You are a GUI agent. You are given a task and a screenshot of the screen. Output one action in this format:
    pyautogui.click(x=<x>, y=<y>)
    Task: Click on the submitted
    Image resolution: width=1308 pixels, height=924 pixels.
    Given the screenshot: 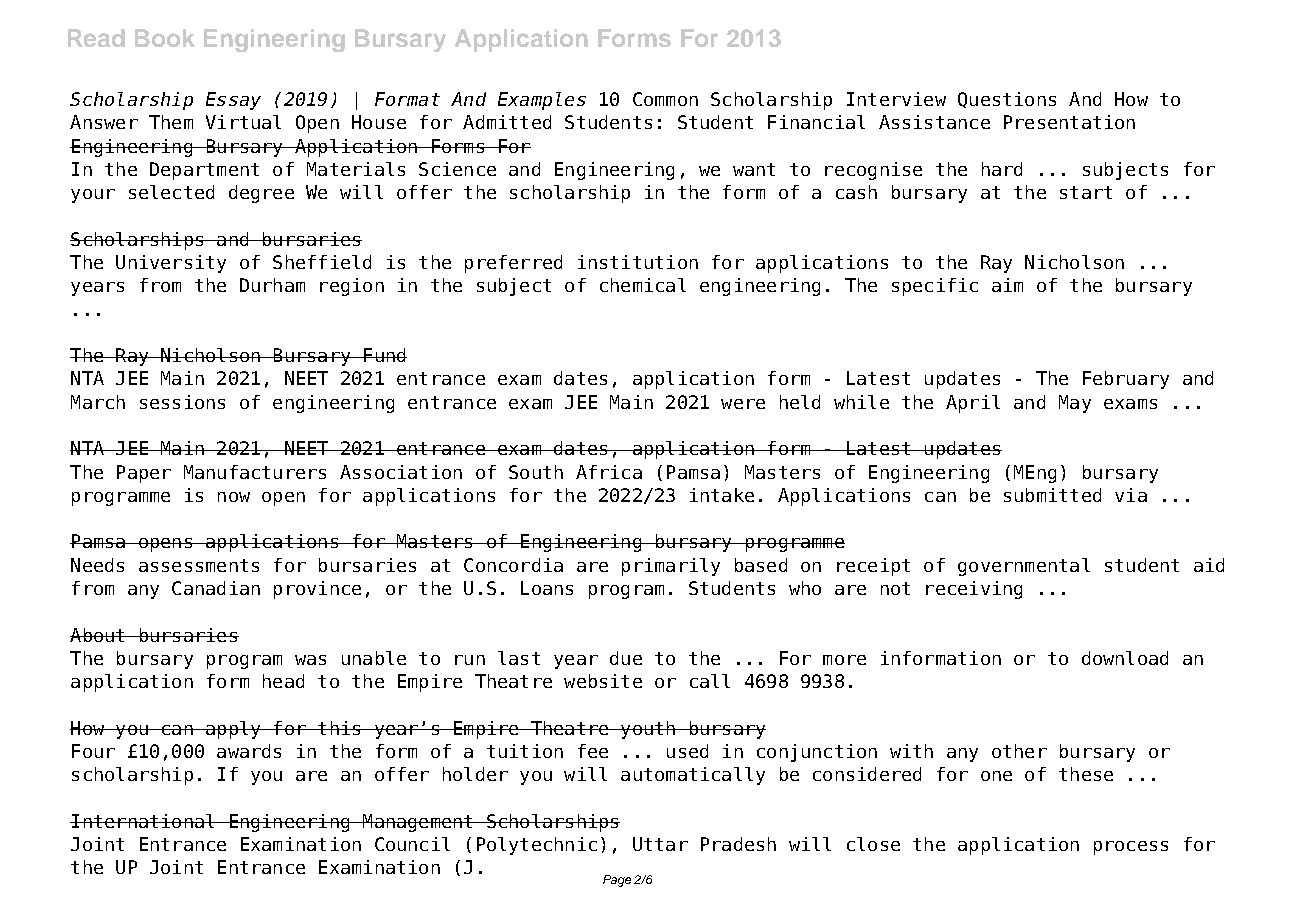 What is the action you would take?
    pyautogui.click(x=1052, y=495)
